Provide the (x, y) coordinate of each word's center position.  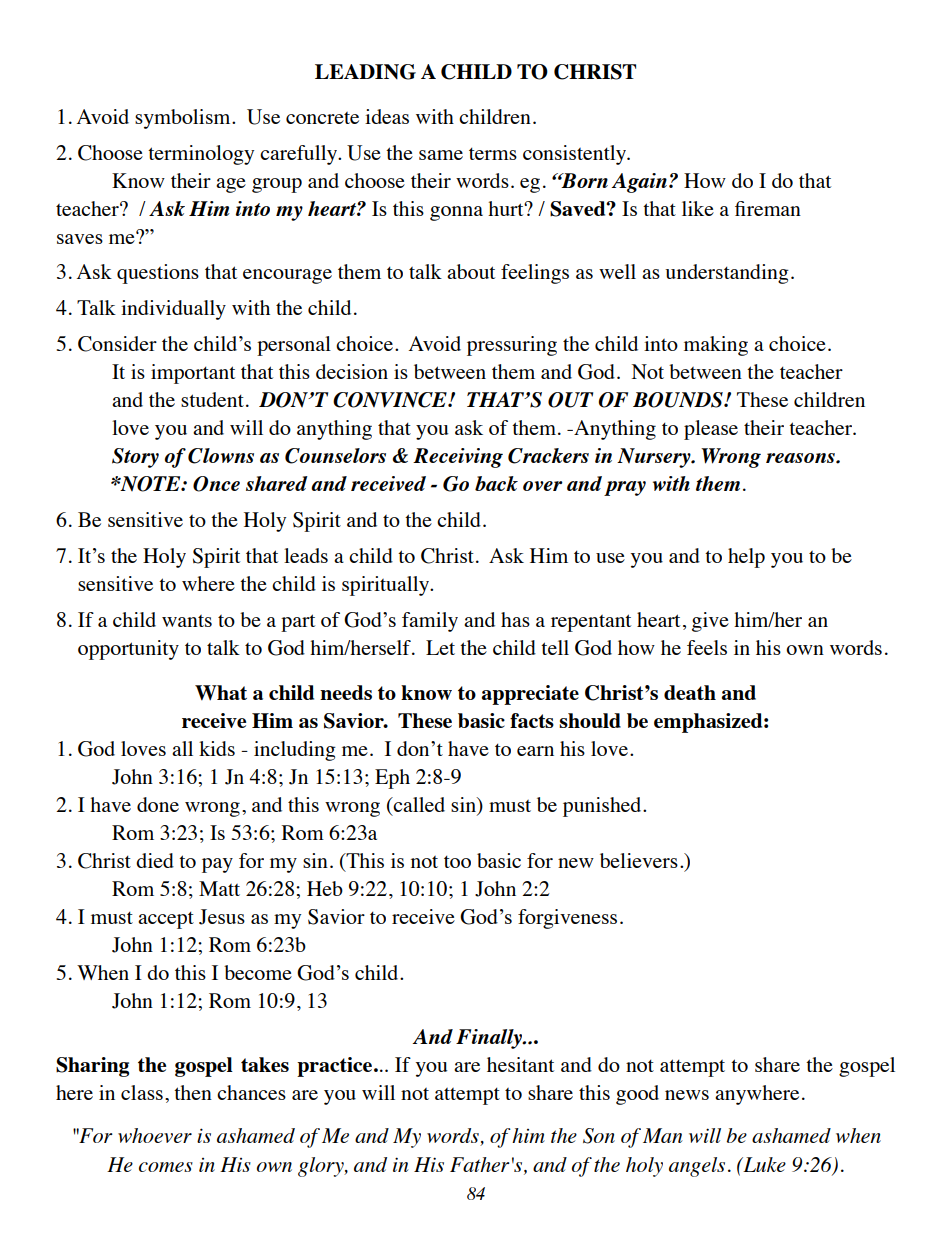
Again (639, 183)
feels (707, 647)
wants (187, 621)
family (430, 622)
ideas (387, 116)
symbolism (184, 119)
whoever (155, 1135)
